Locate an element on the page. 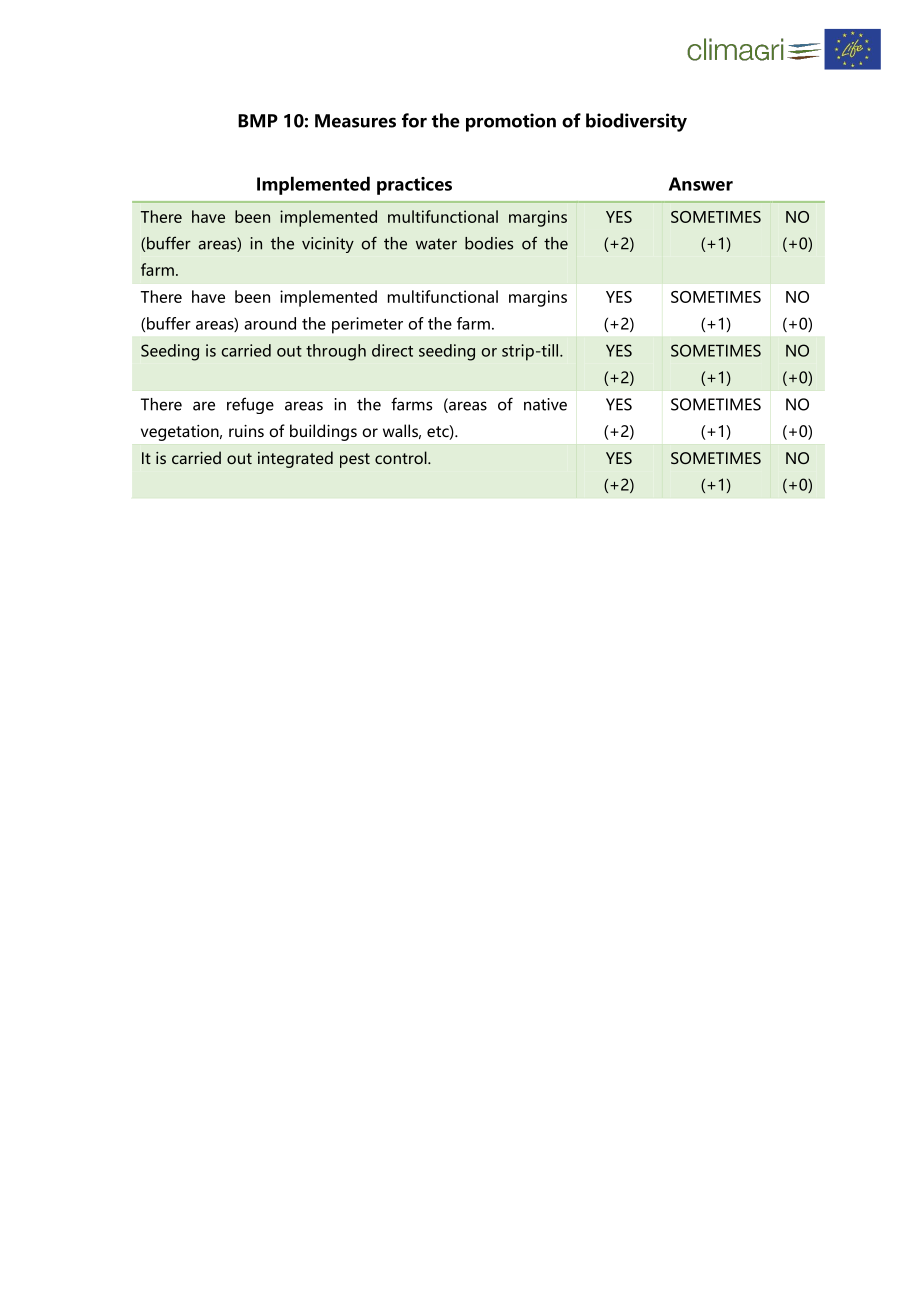 This page has height=1308, width=924. practices is located at coordinates (414, 186).
